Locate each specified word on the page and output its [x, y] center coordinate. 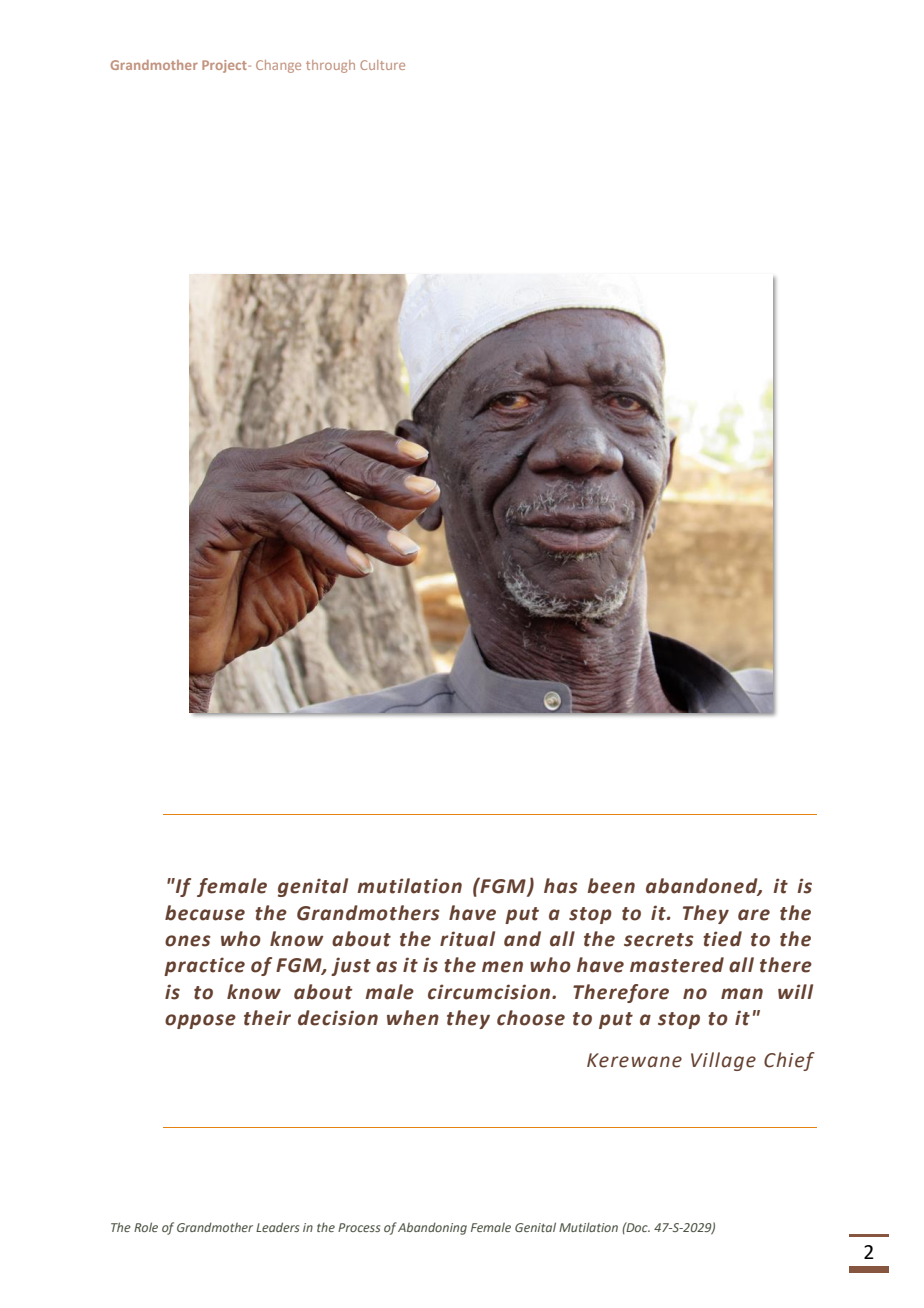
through [330, 66]
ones [188, 941]
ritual [467, 939]
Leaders [277, 1227]
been [611, 886]
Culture [382, 65]
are [754, 915]
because [205, 913]
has [561, 886]
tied [722, 939]
